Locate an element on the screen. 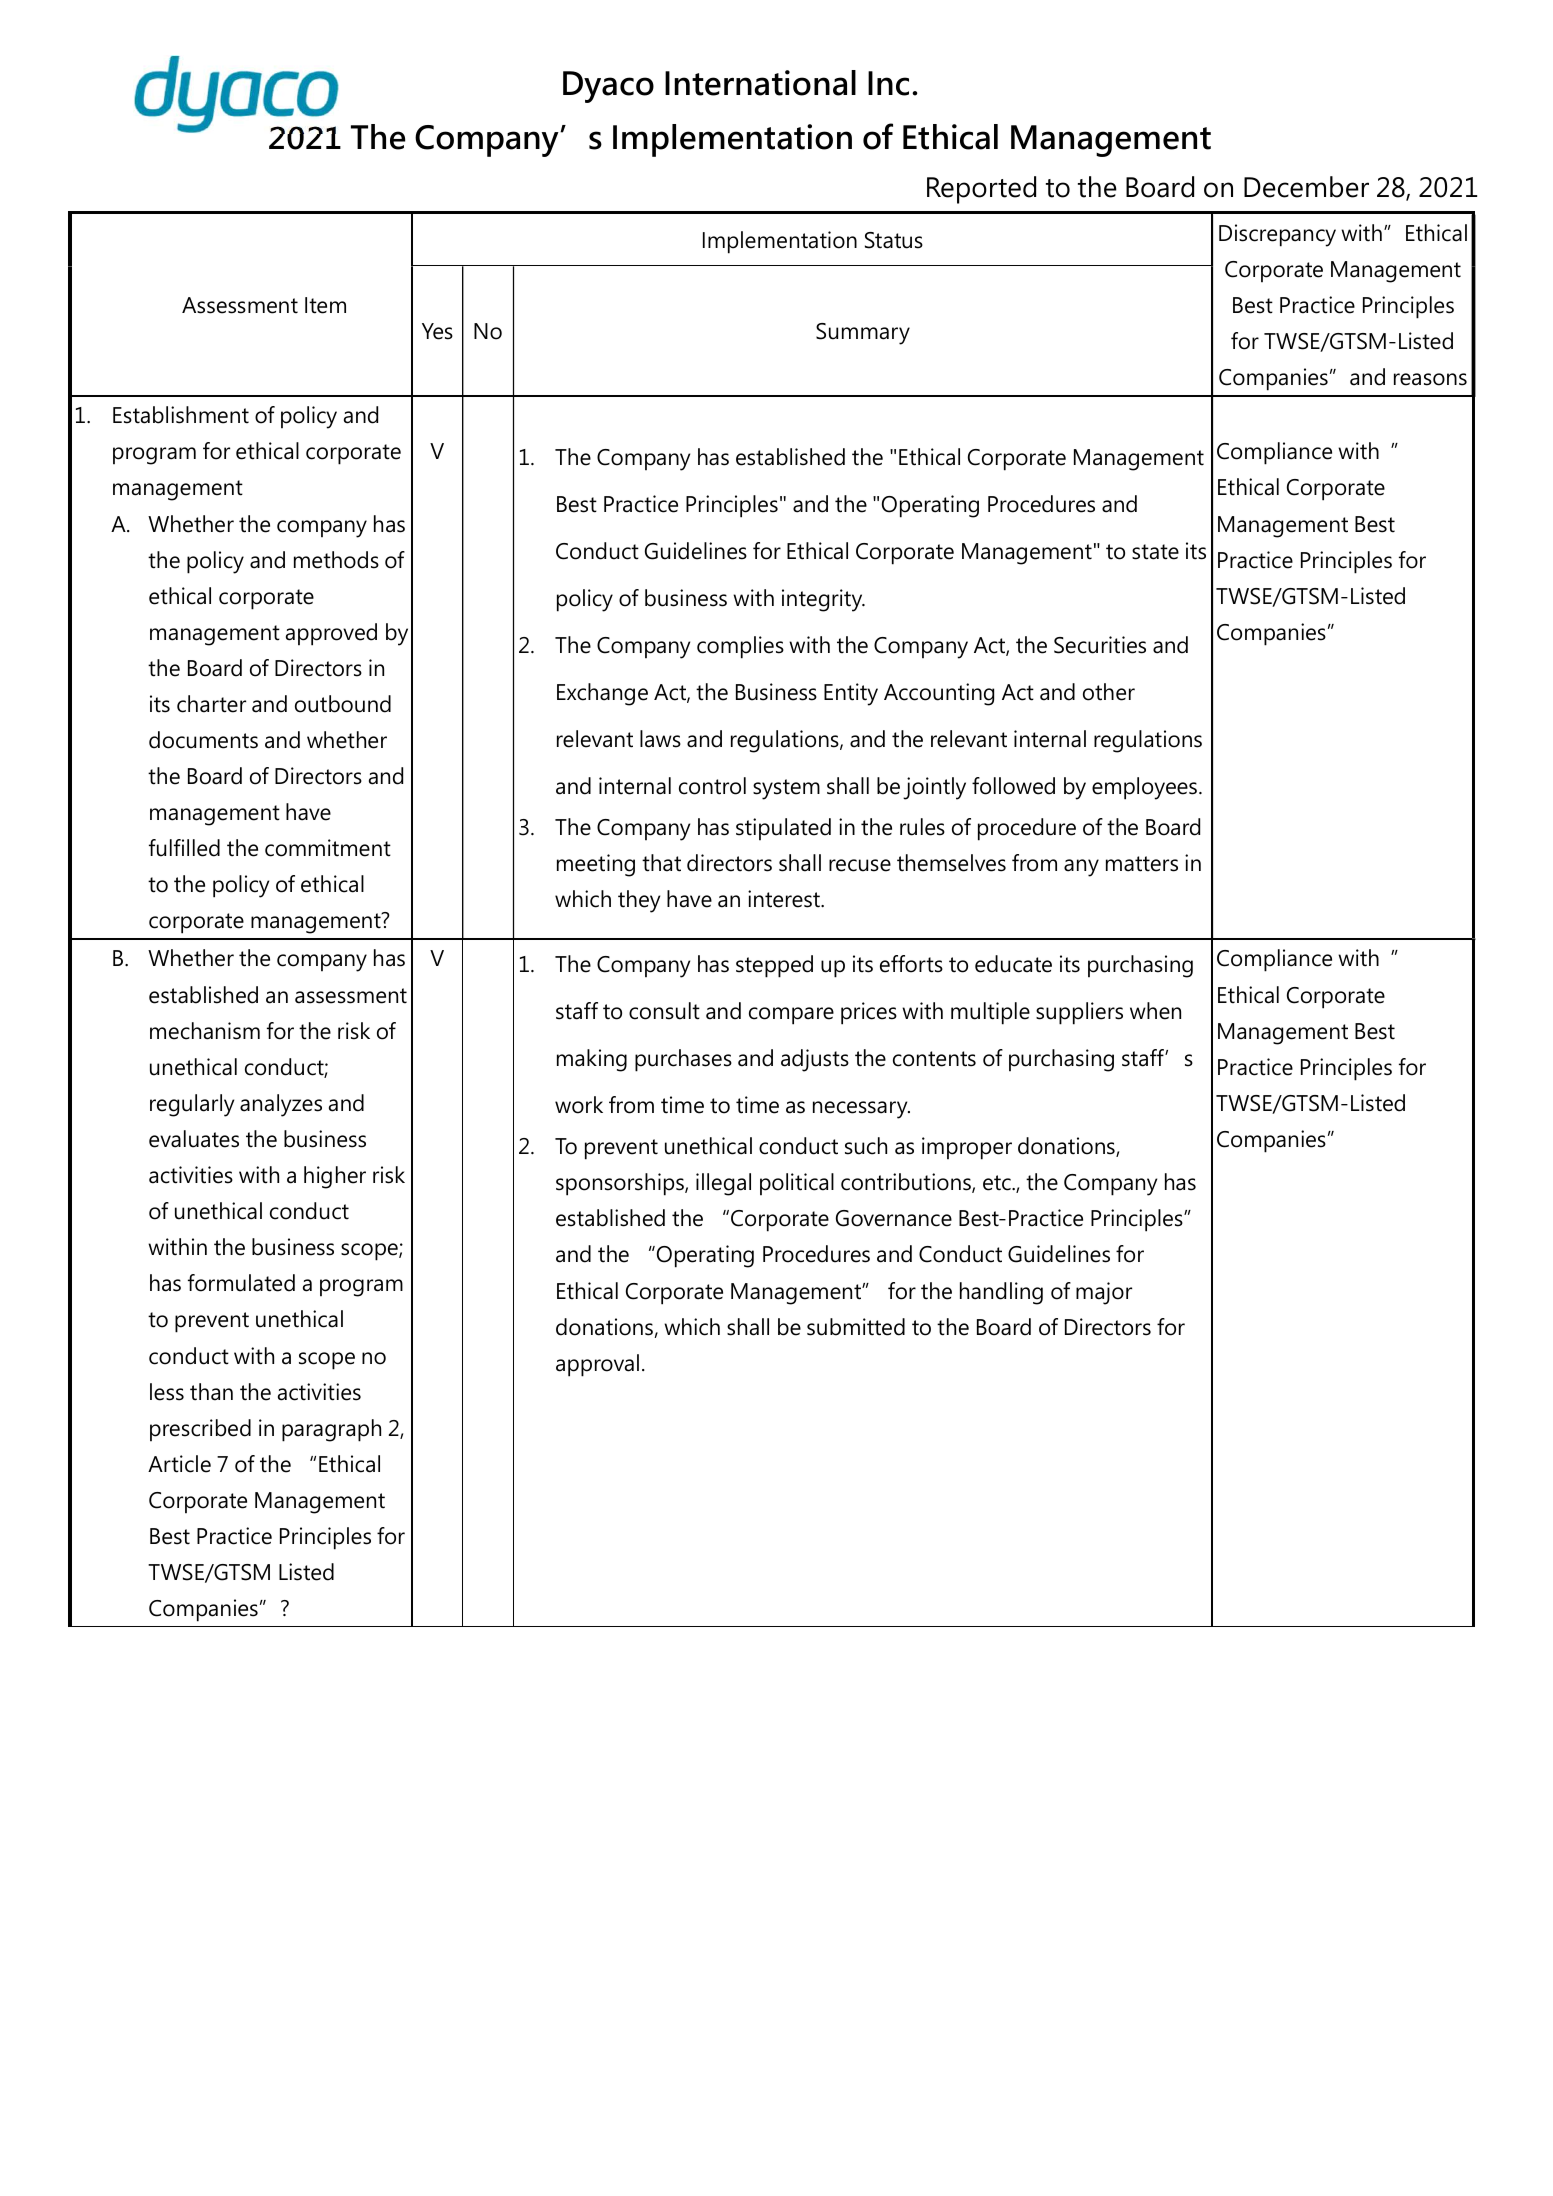 This screenshot has height=2196, width=1553. interest is located at coordinates (785, 899).
